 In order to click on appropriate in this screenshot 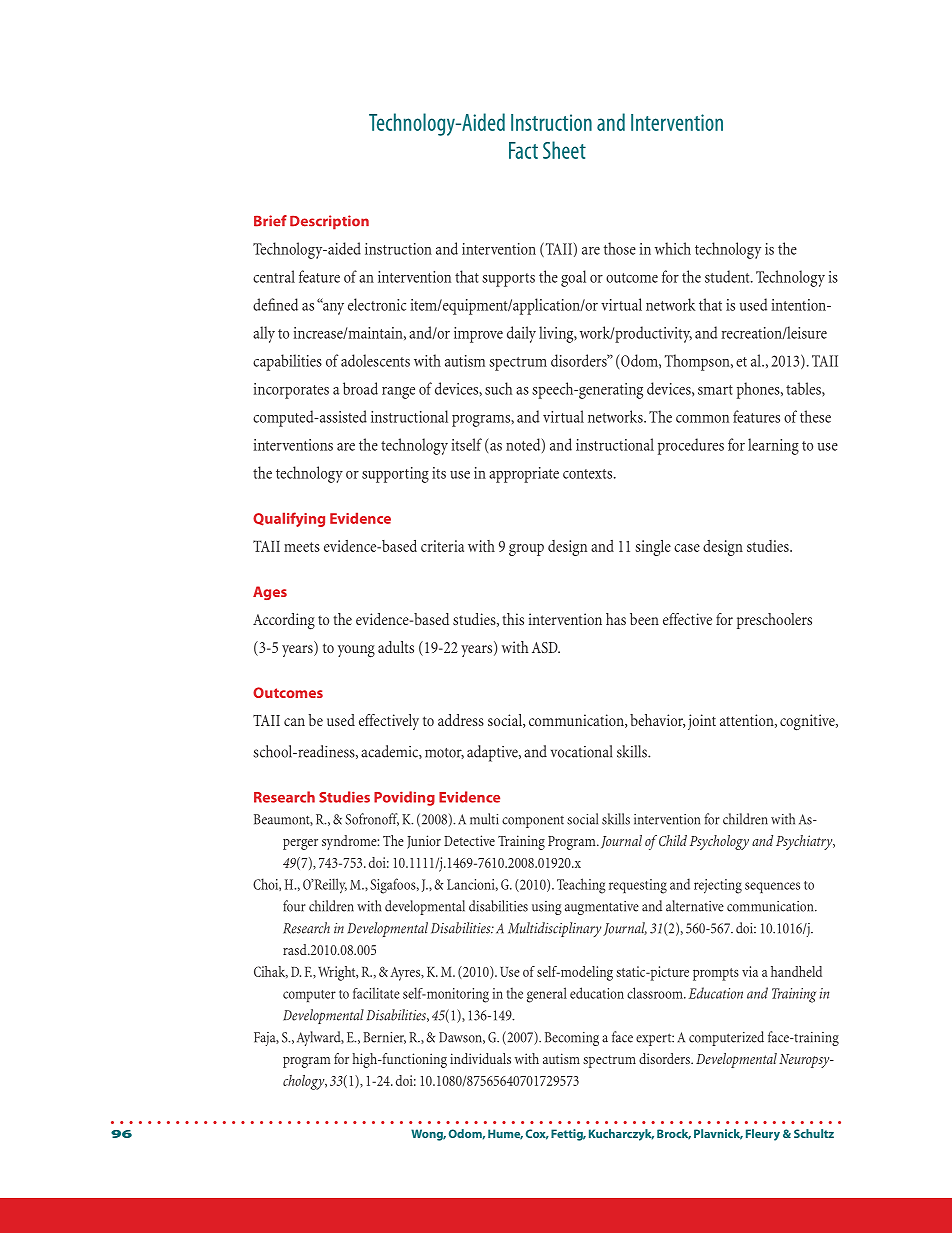, I will do `click(524, 475)`.
